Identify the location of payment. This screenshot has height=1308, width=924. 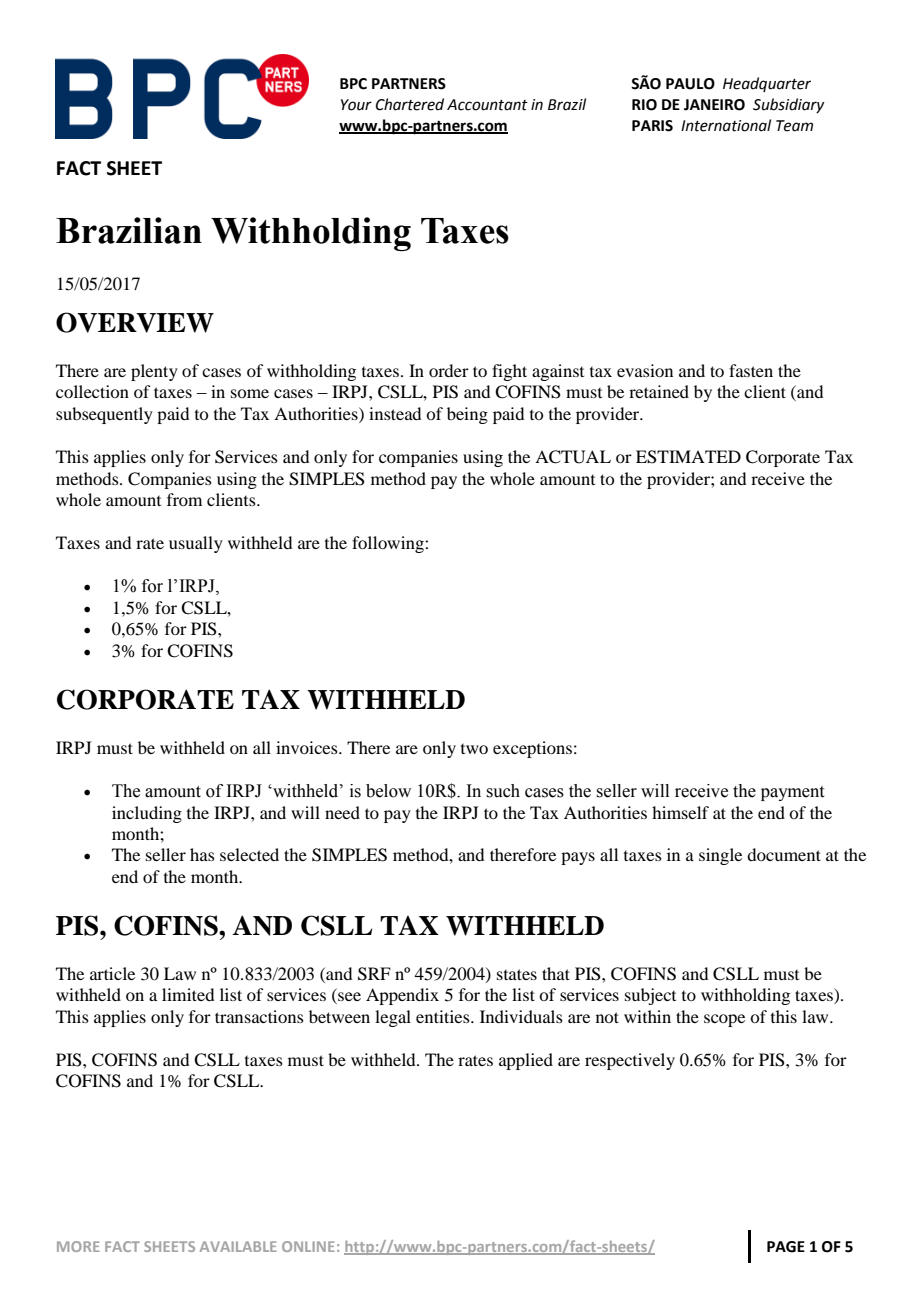
(792, 793).
